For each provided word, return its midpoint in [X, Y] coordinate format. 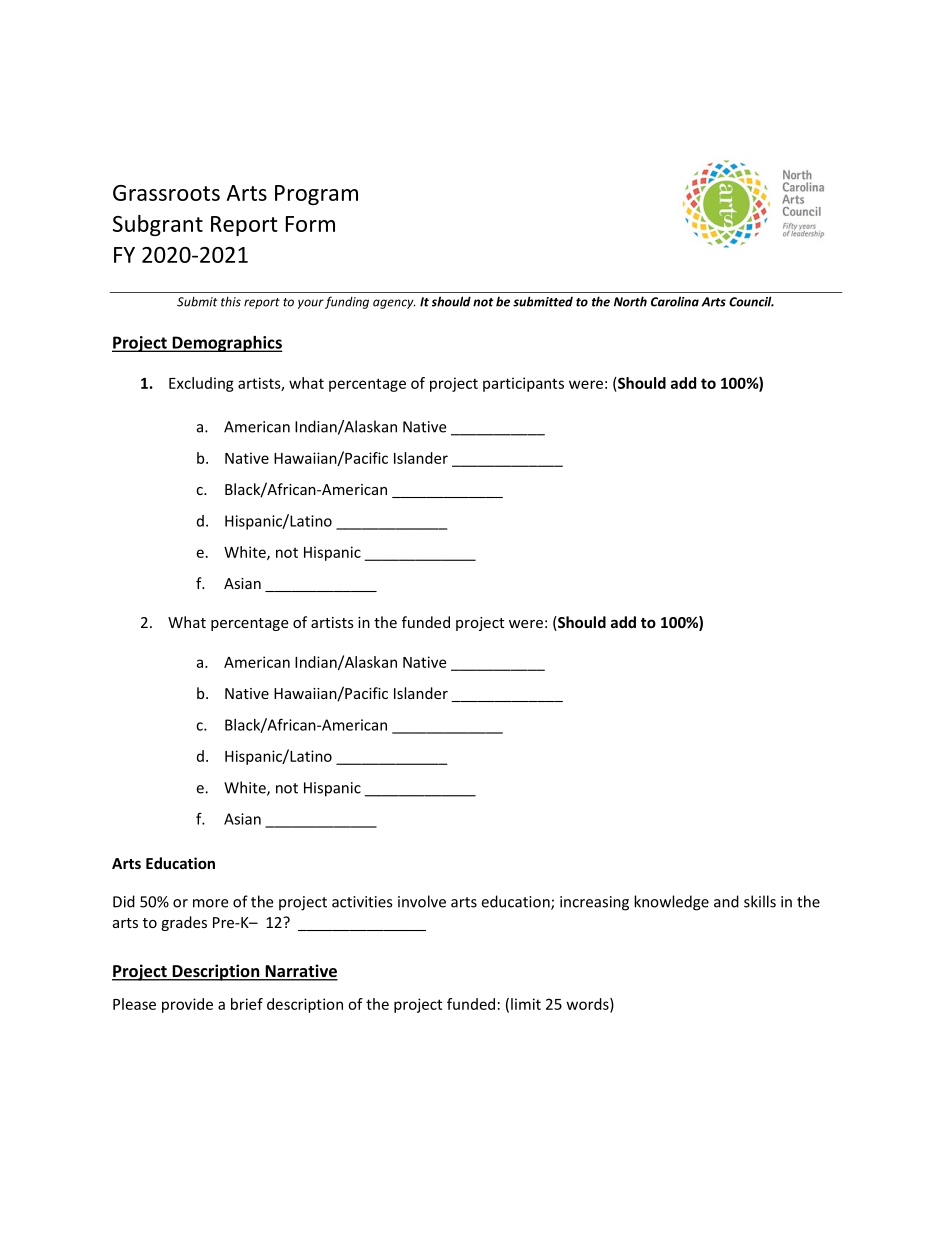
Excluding [201, 384]
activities [362, 902]
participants [523, 384]
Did [124, 901]
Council [751, 301]
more [210, 903]
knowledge [671, 903]
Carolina [675, 301]
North [630, 301]
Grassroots [166, 193]
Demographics [226, 344]
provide [187, 1005]
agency [394, 304]
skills [760, 901]
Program [316, 195]
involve [422, 901]
